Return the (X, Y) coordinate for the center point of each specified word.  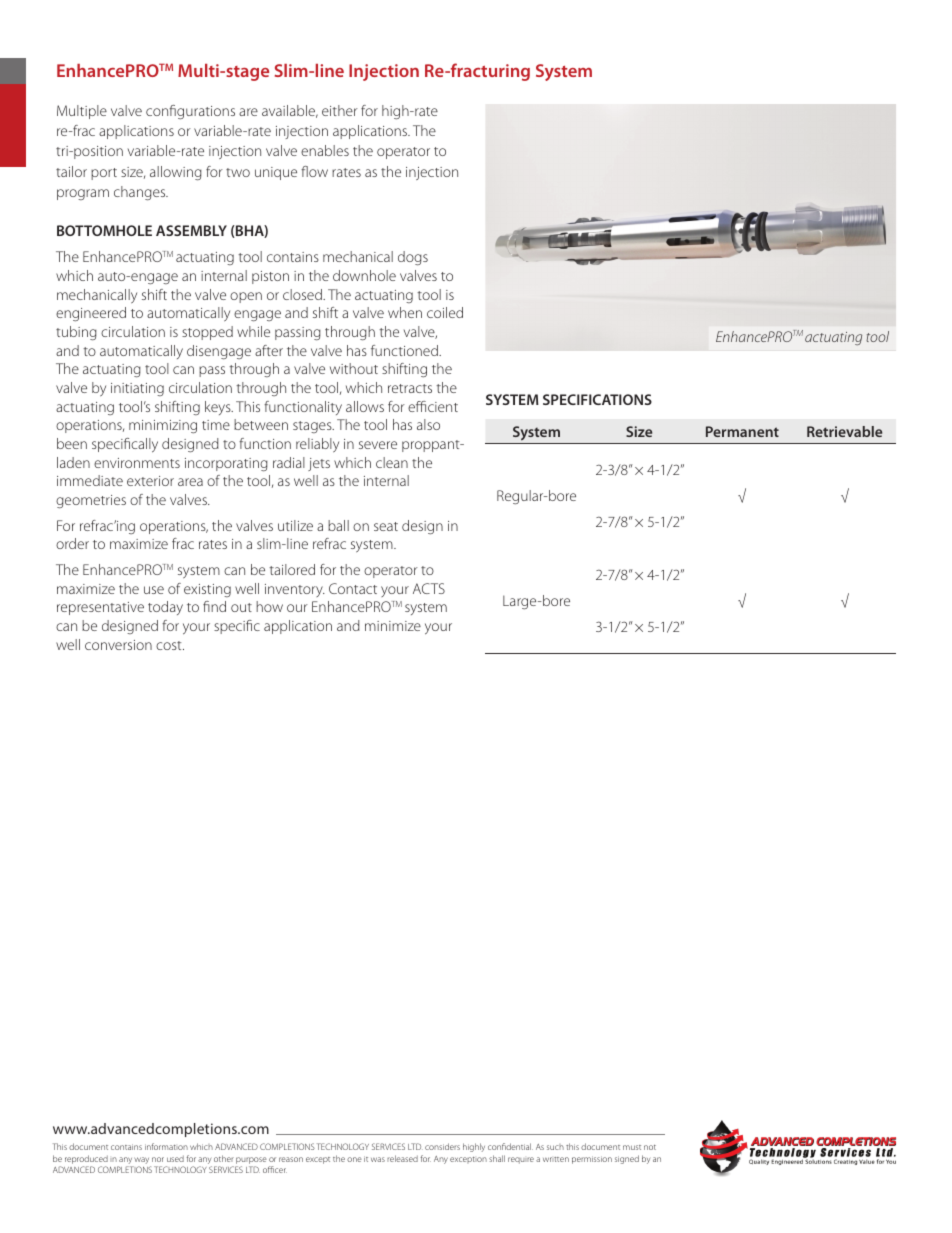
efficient (433, 406)
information (166, 1146)
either (340, 110)
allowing (176, 173)
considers (442, 1146)
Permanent (742, 431)
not (650, 1147)
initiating (137, 389)
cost (170, 645)
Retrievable (844, 431)
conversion (118, 645)
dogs (413, 258)
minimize (393, 626)
